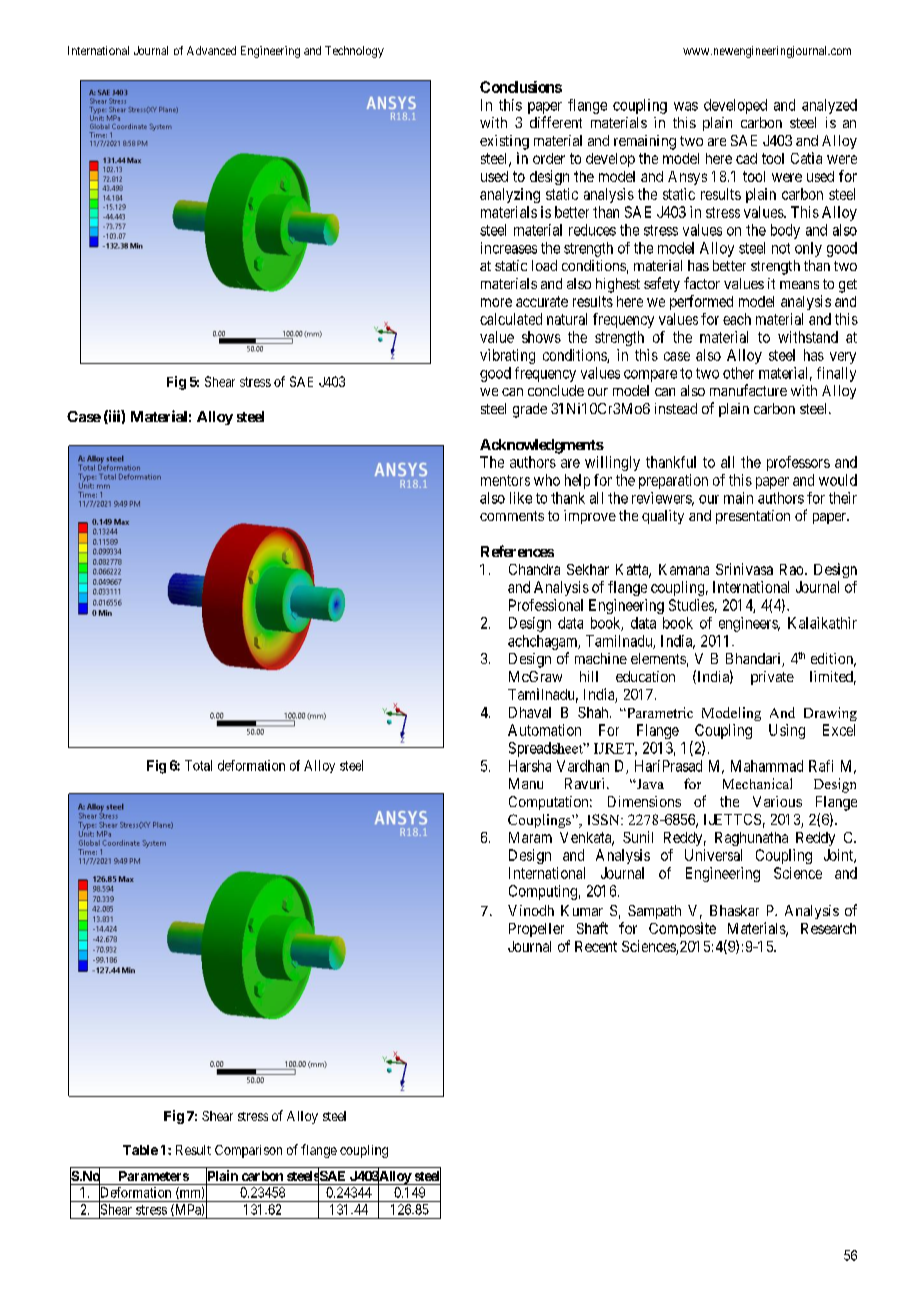  I want to click on Comparison, so click(248, 1151).
